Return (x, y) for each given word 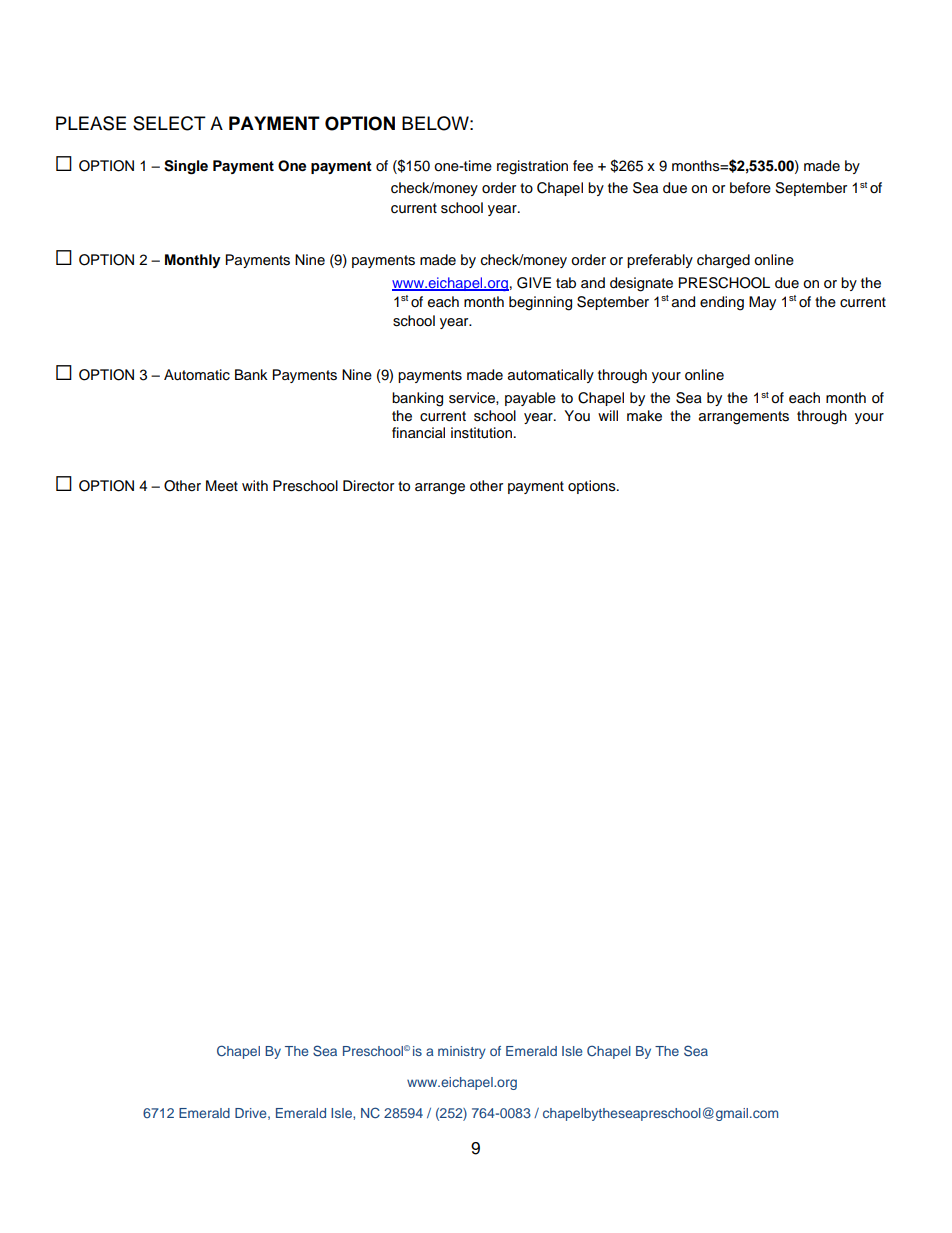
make (644, 416)
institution (481, 433)
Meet (222, 486)
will (608, 415)
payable (530, 399)
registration (532, 167)
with (255, 485)
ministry (462, 1052)
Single (186, 167)
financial (418, 432)
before (750, 188)
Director (368, 486)
